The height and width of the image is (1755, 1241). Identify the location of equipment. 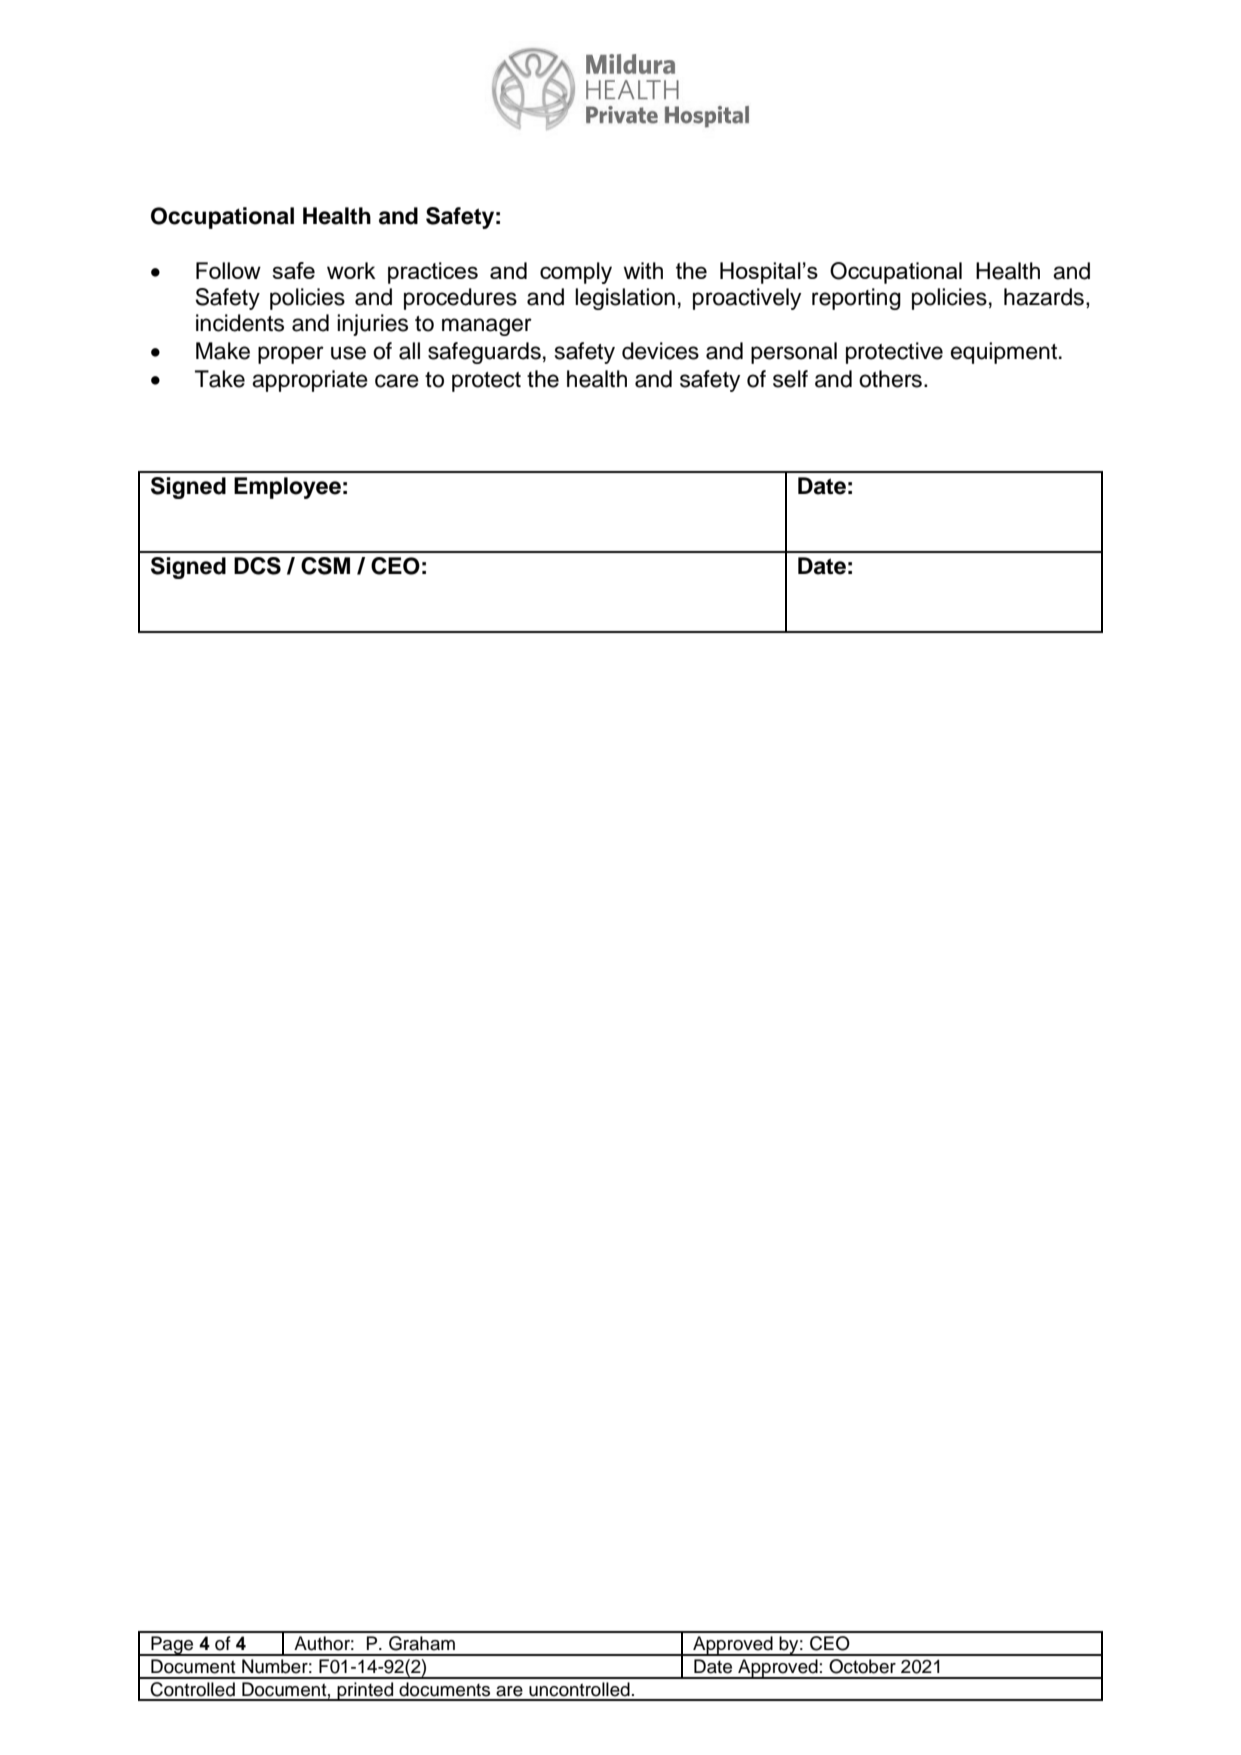
(1004, 353).
